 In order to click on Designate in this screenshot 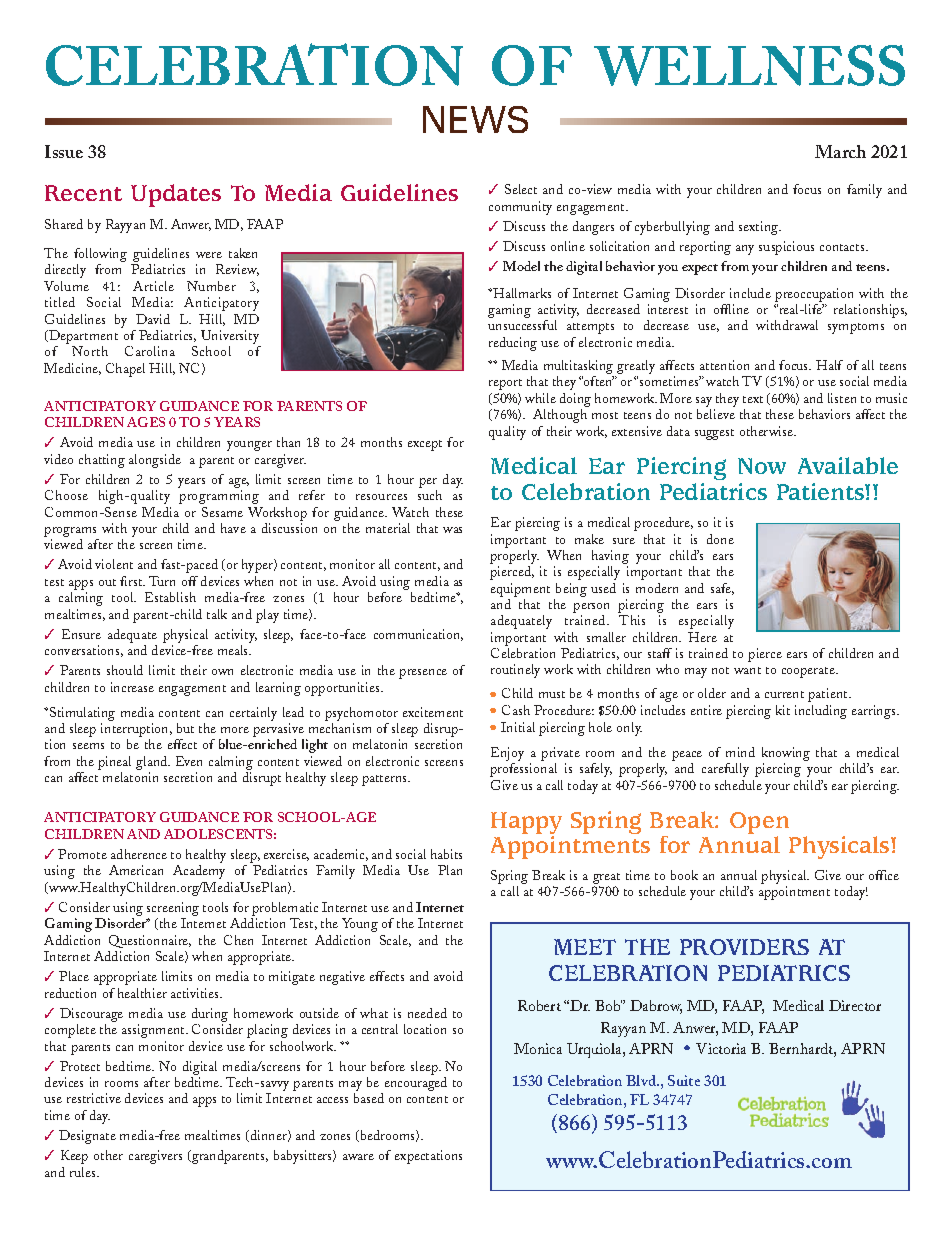, I will do `click(87, 1137)`.
